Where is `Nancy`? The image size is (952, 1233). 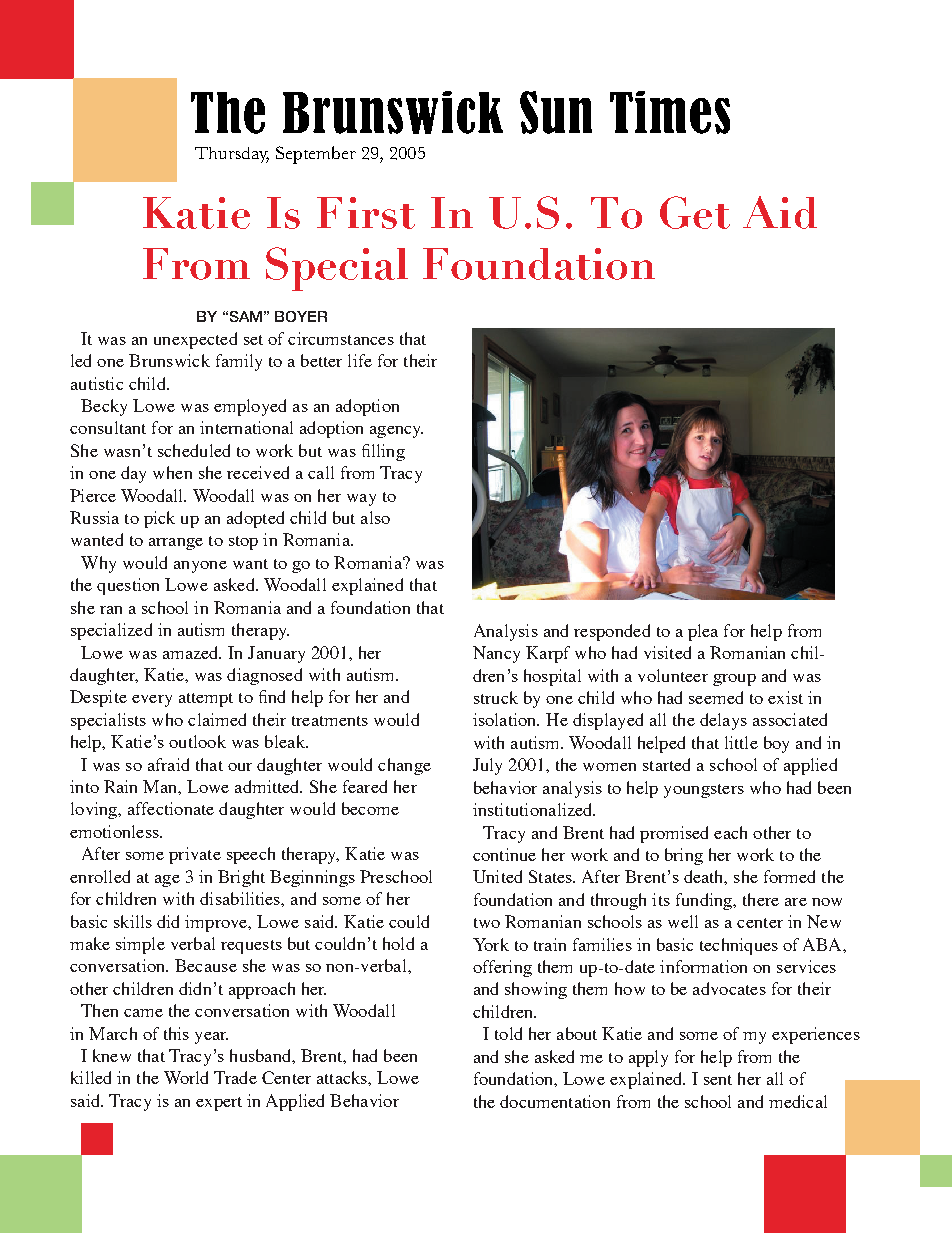
Nancy is located at coordinates (496, 654).
